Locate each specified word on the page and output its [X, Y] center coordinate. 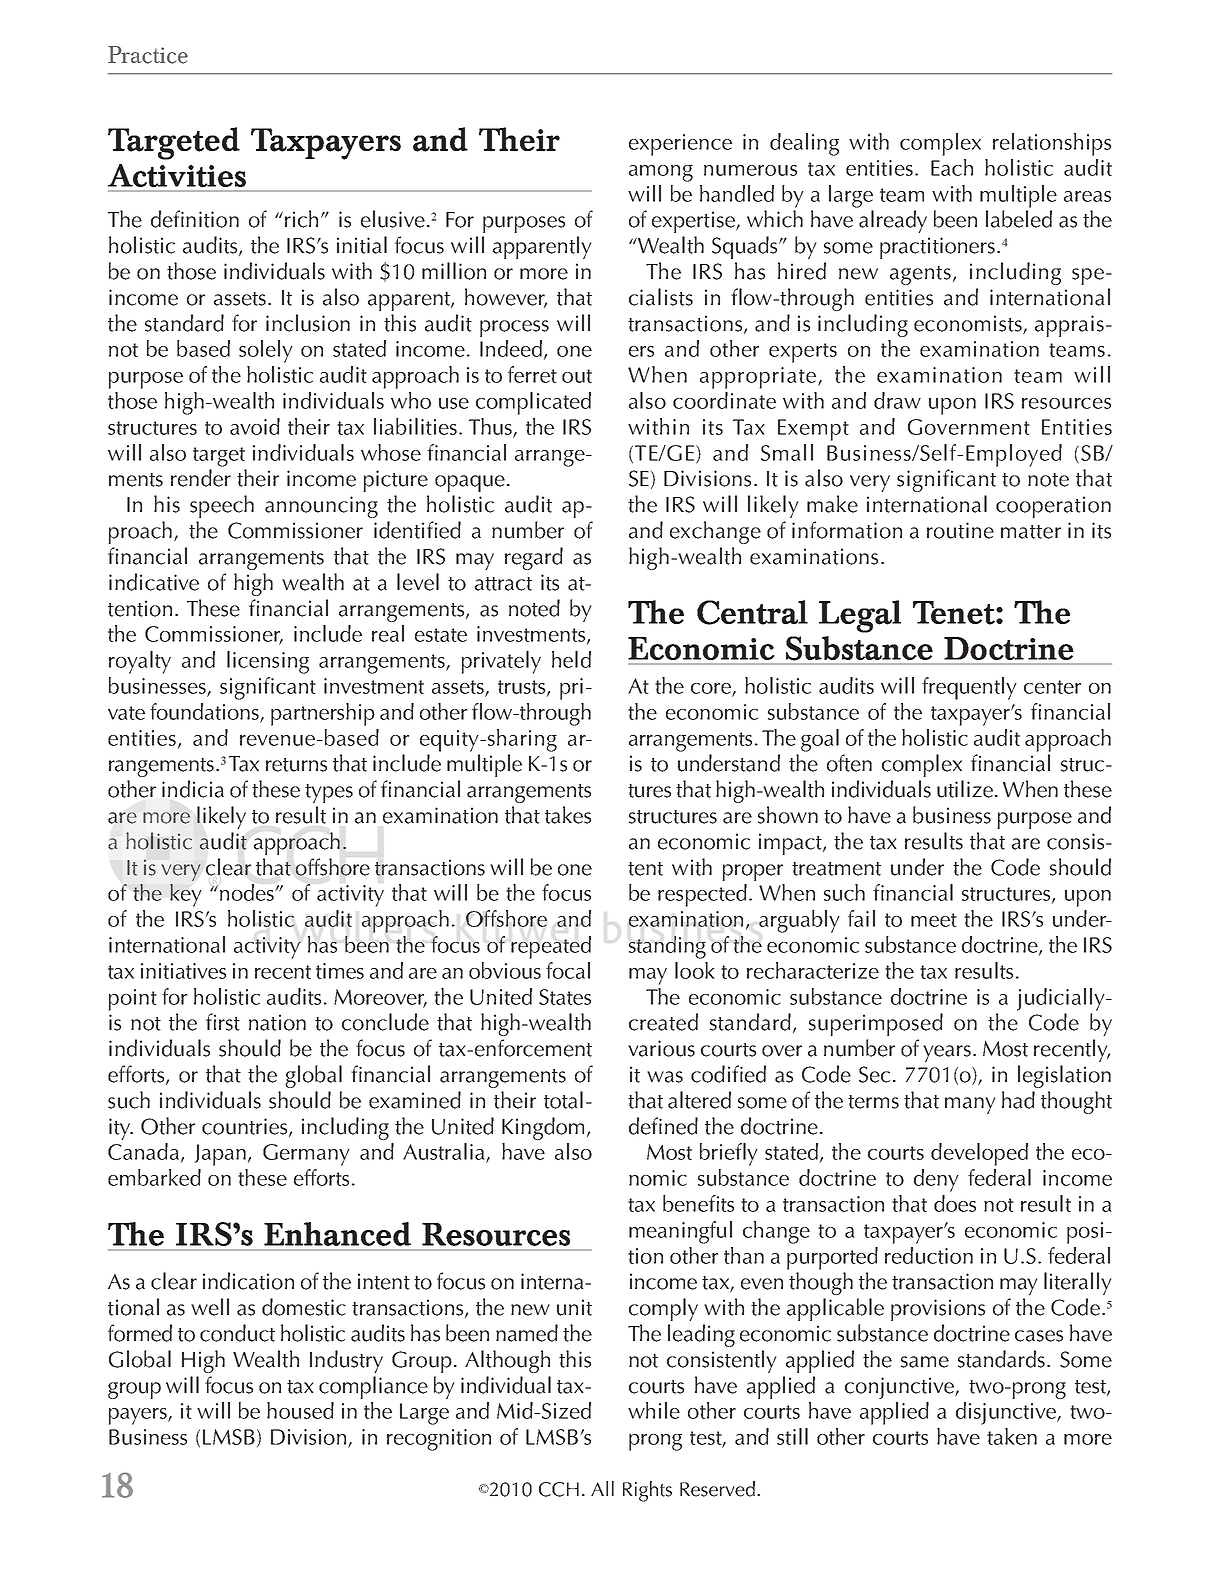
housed [300, 1410]
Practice [148, 55]
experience [680, 145]
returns [296, 765]
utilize [966, 789]
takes [568, 815]
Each [952, 167]
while [654, 1410]
